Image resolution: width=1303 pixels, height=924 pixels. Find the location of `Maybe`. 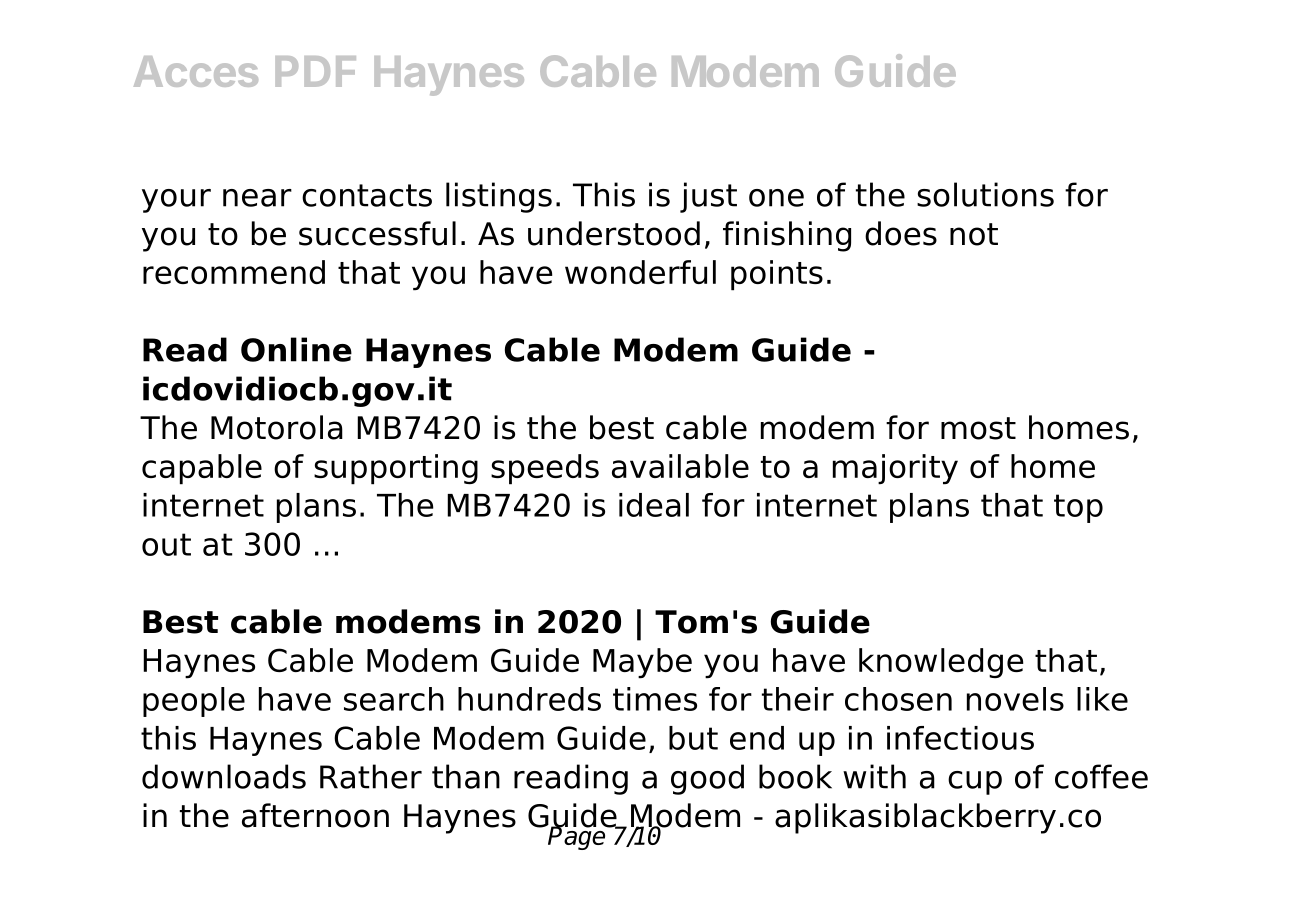

Maybe is located at coordinates (642, 663).
